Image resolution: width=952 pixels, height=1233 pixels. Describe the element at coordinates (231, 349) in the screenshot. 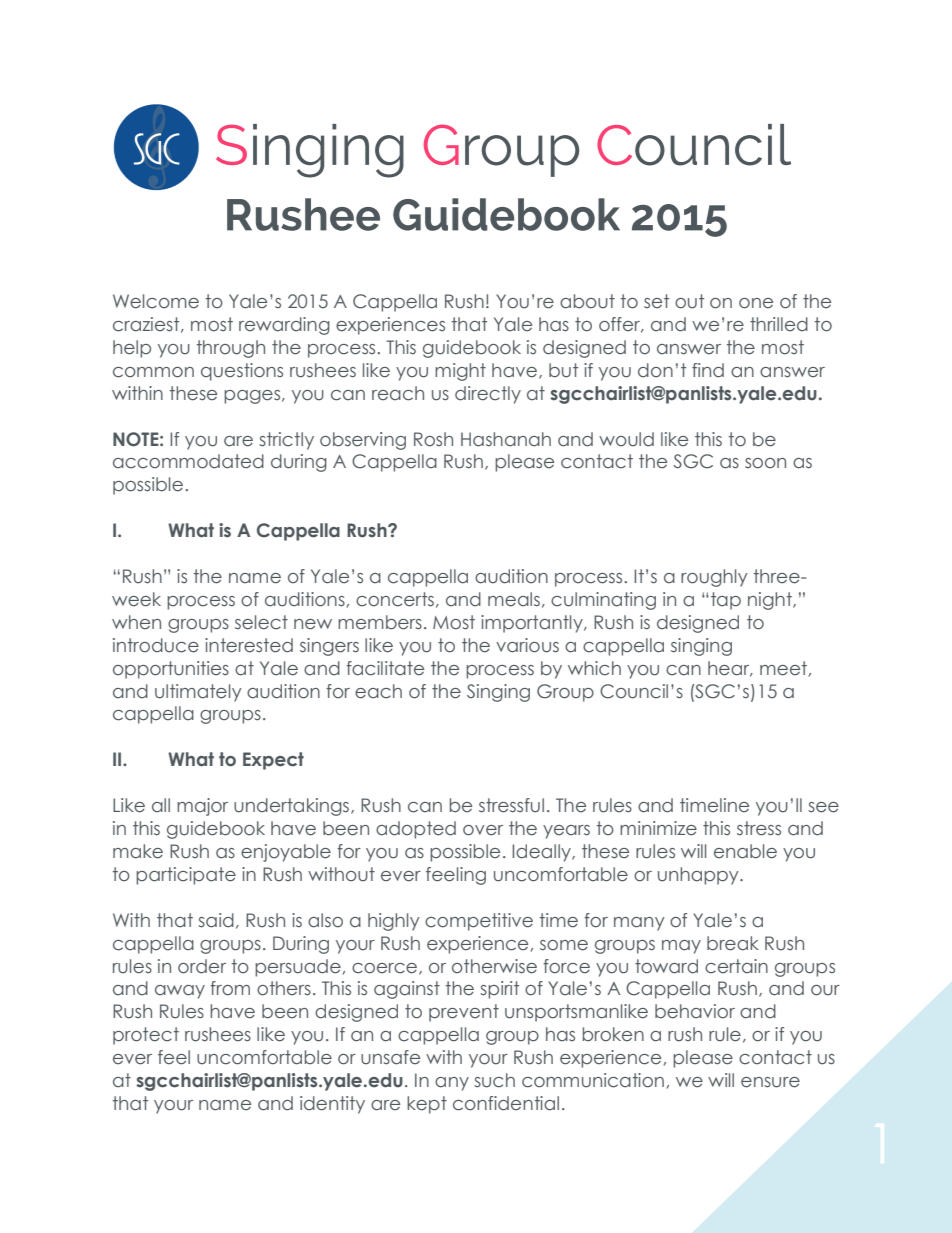

I see `through` at that location.
